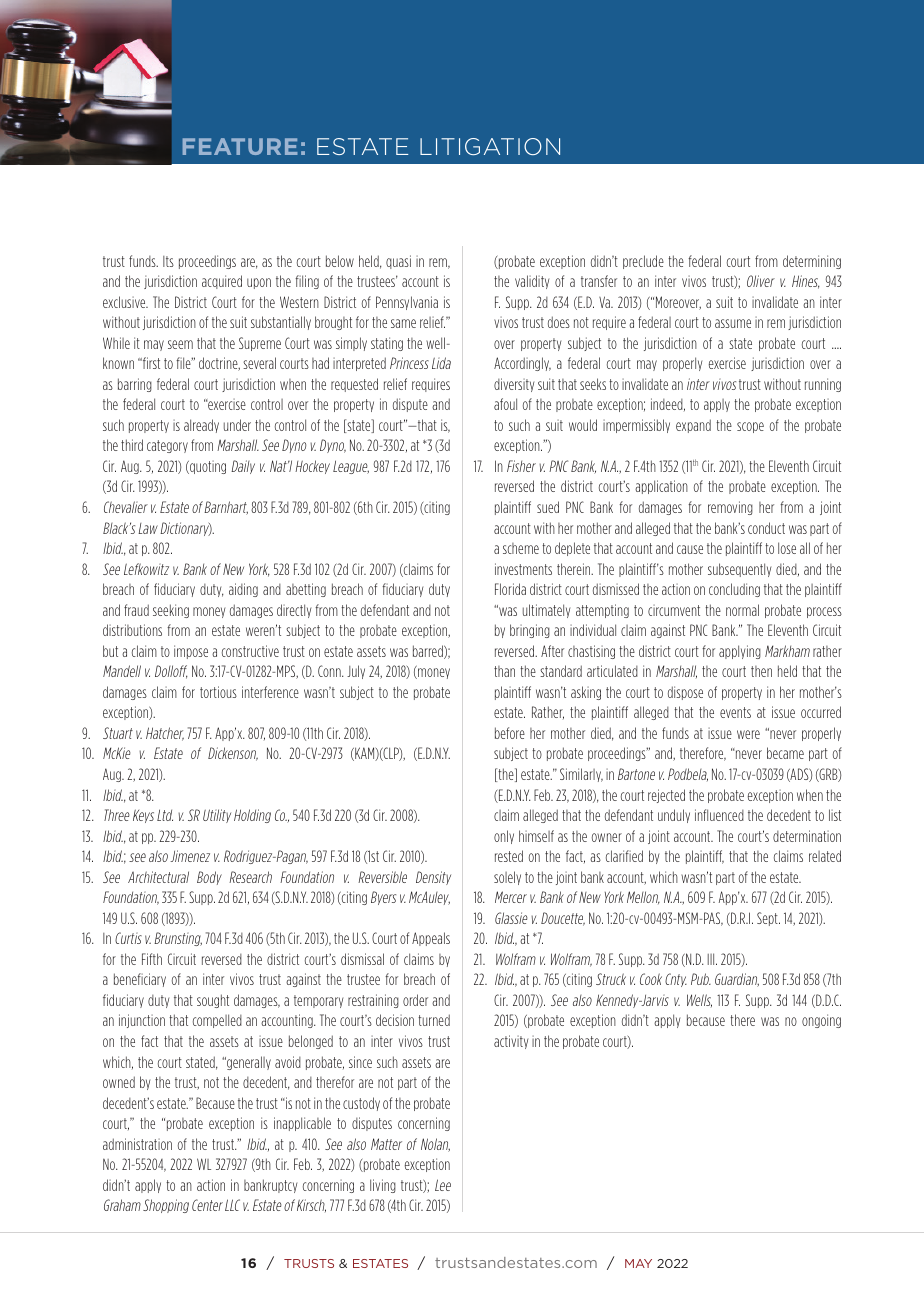 The width and height of the screenshot is (924, 1294). What do you see at coordinates (490, 146) in the screenshot?
I see `LITIGATION` at bounding box center [490, 146].
